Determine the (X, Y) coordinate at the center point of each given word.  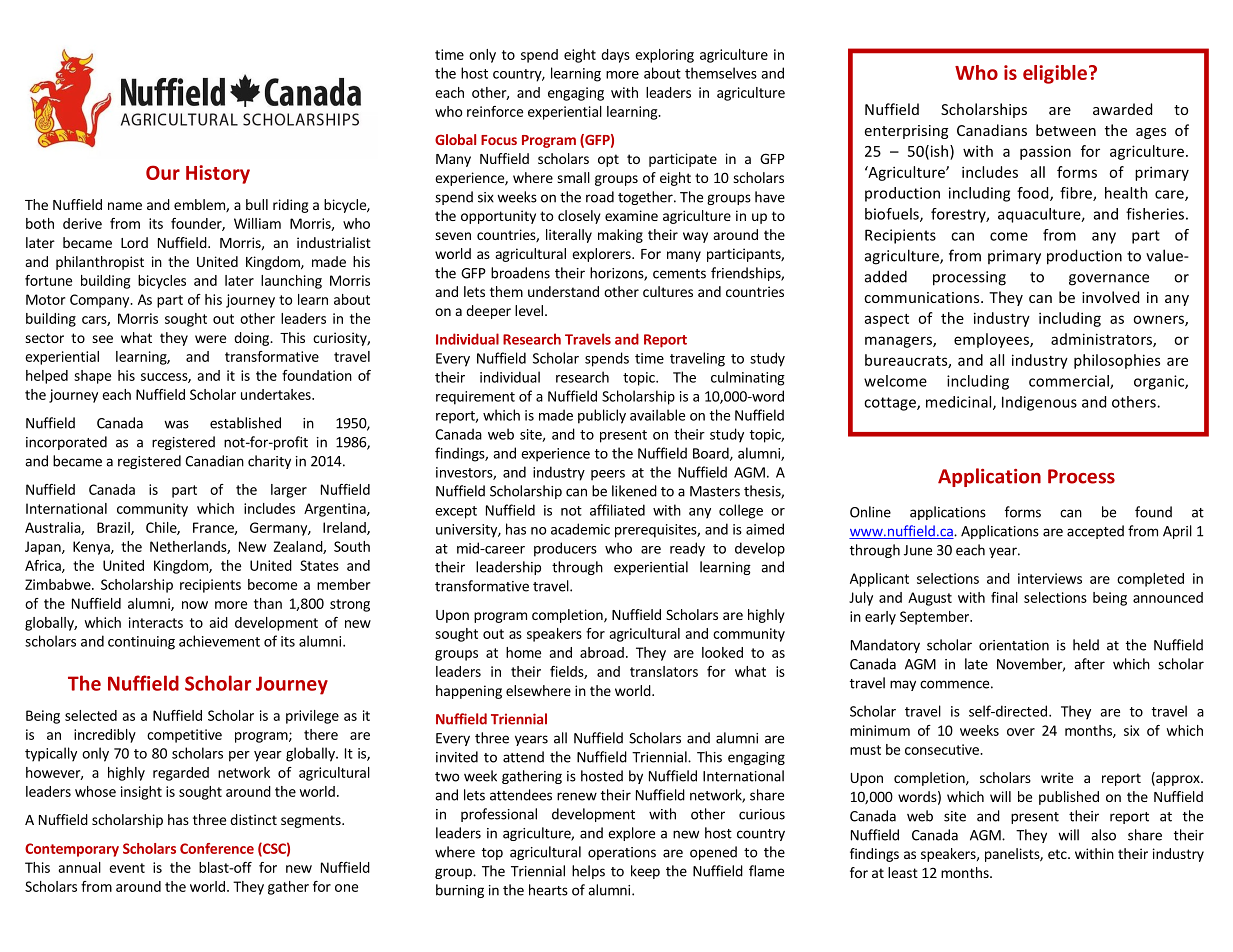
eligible (1055, 74)
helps (588, 872)
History (218, 174)
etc (1058, 854)
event (127, 868)
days (615, 56)
